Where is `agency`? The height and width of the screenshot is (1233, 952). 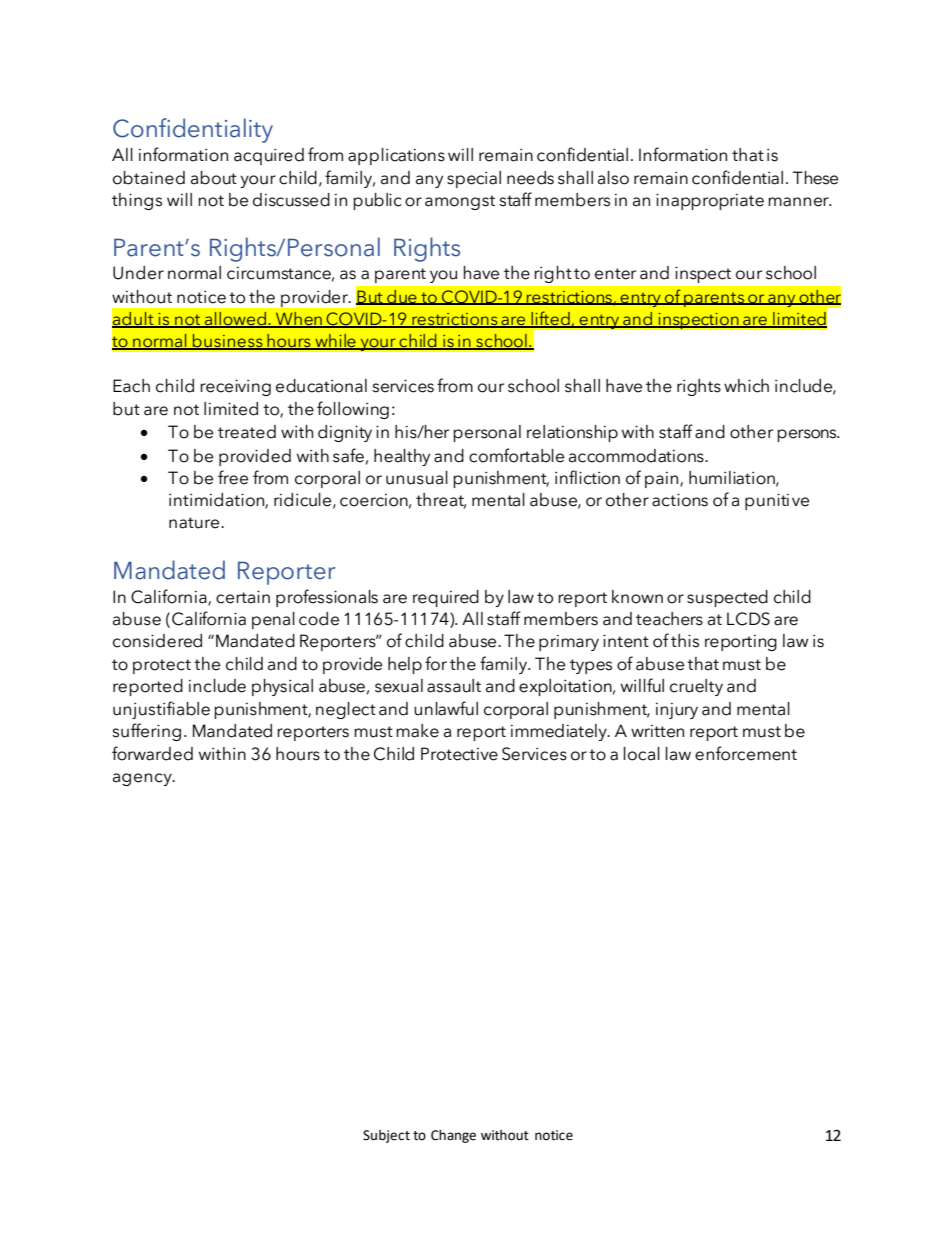 agency is located at coordinates (143, 779).
